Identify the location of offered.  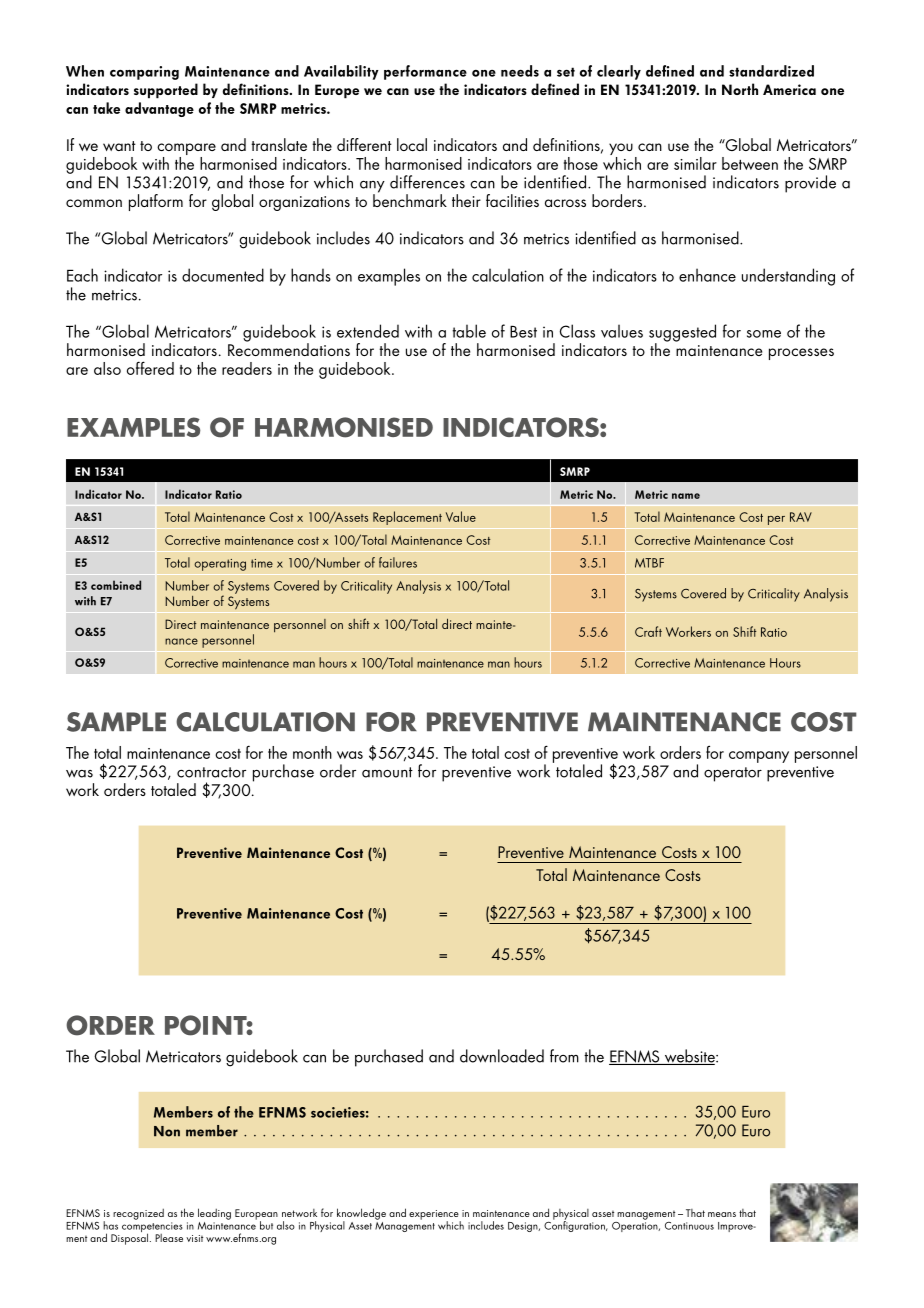
(150, 368).
